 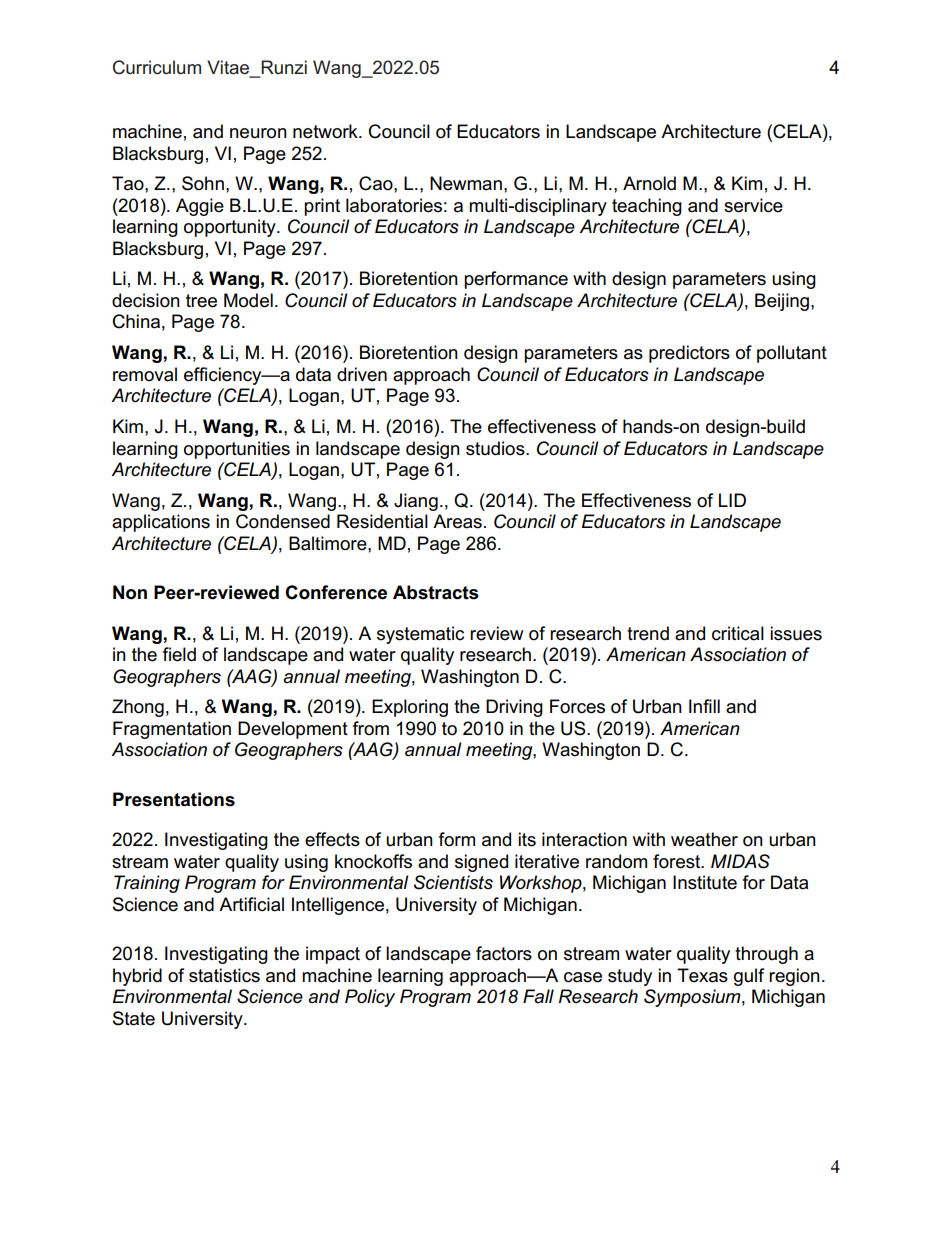 I want to click on Texas, so click(x=702, y=975).
